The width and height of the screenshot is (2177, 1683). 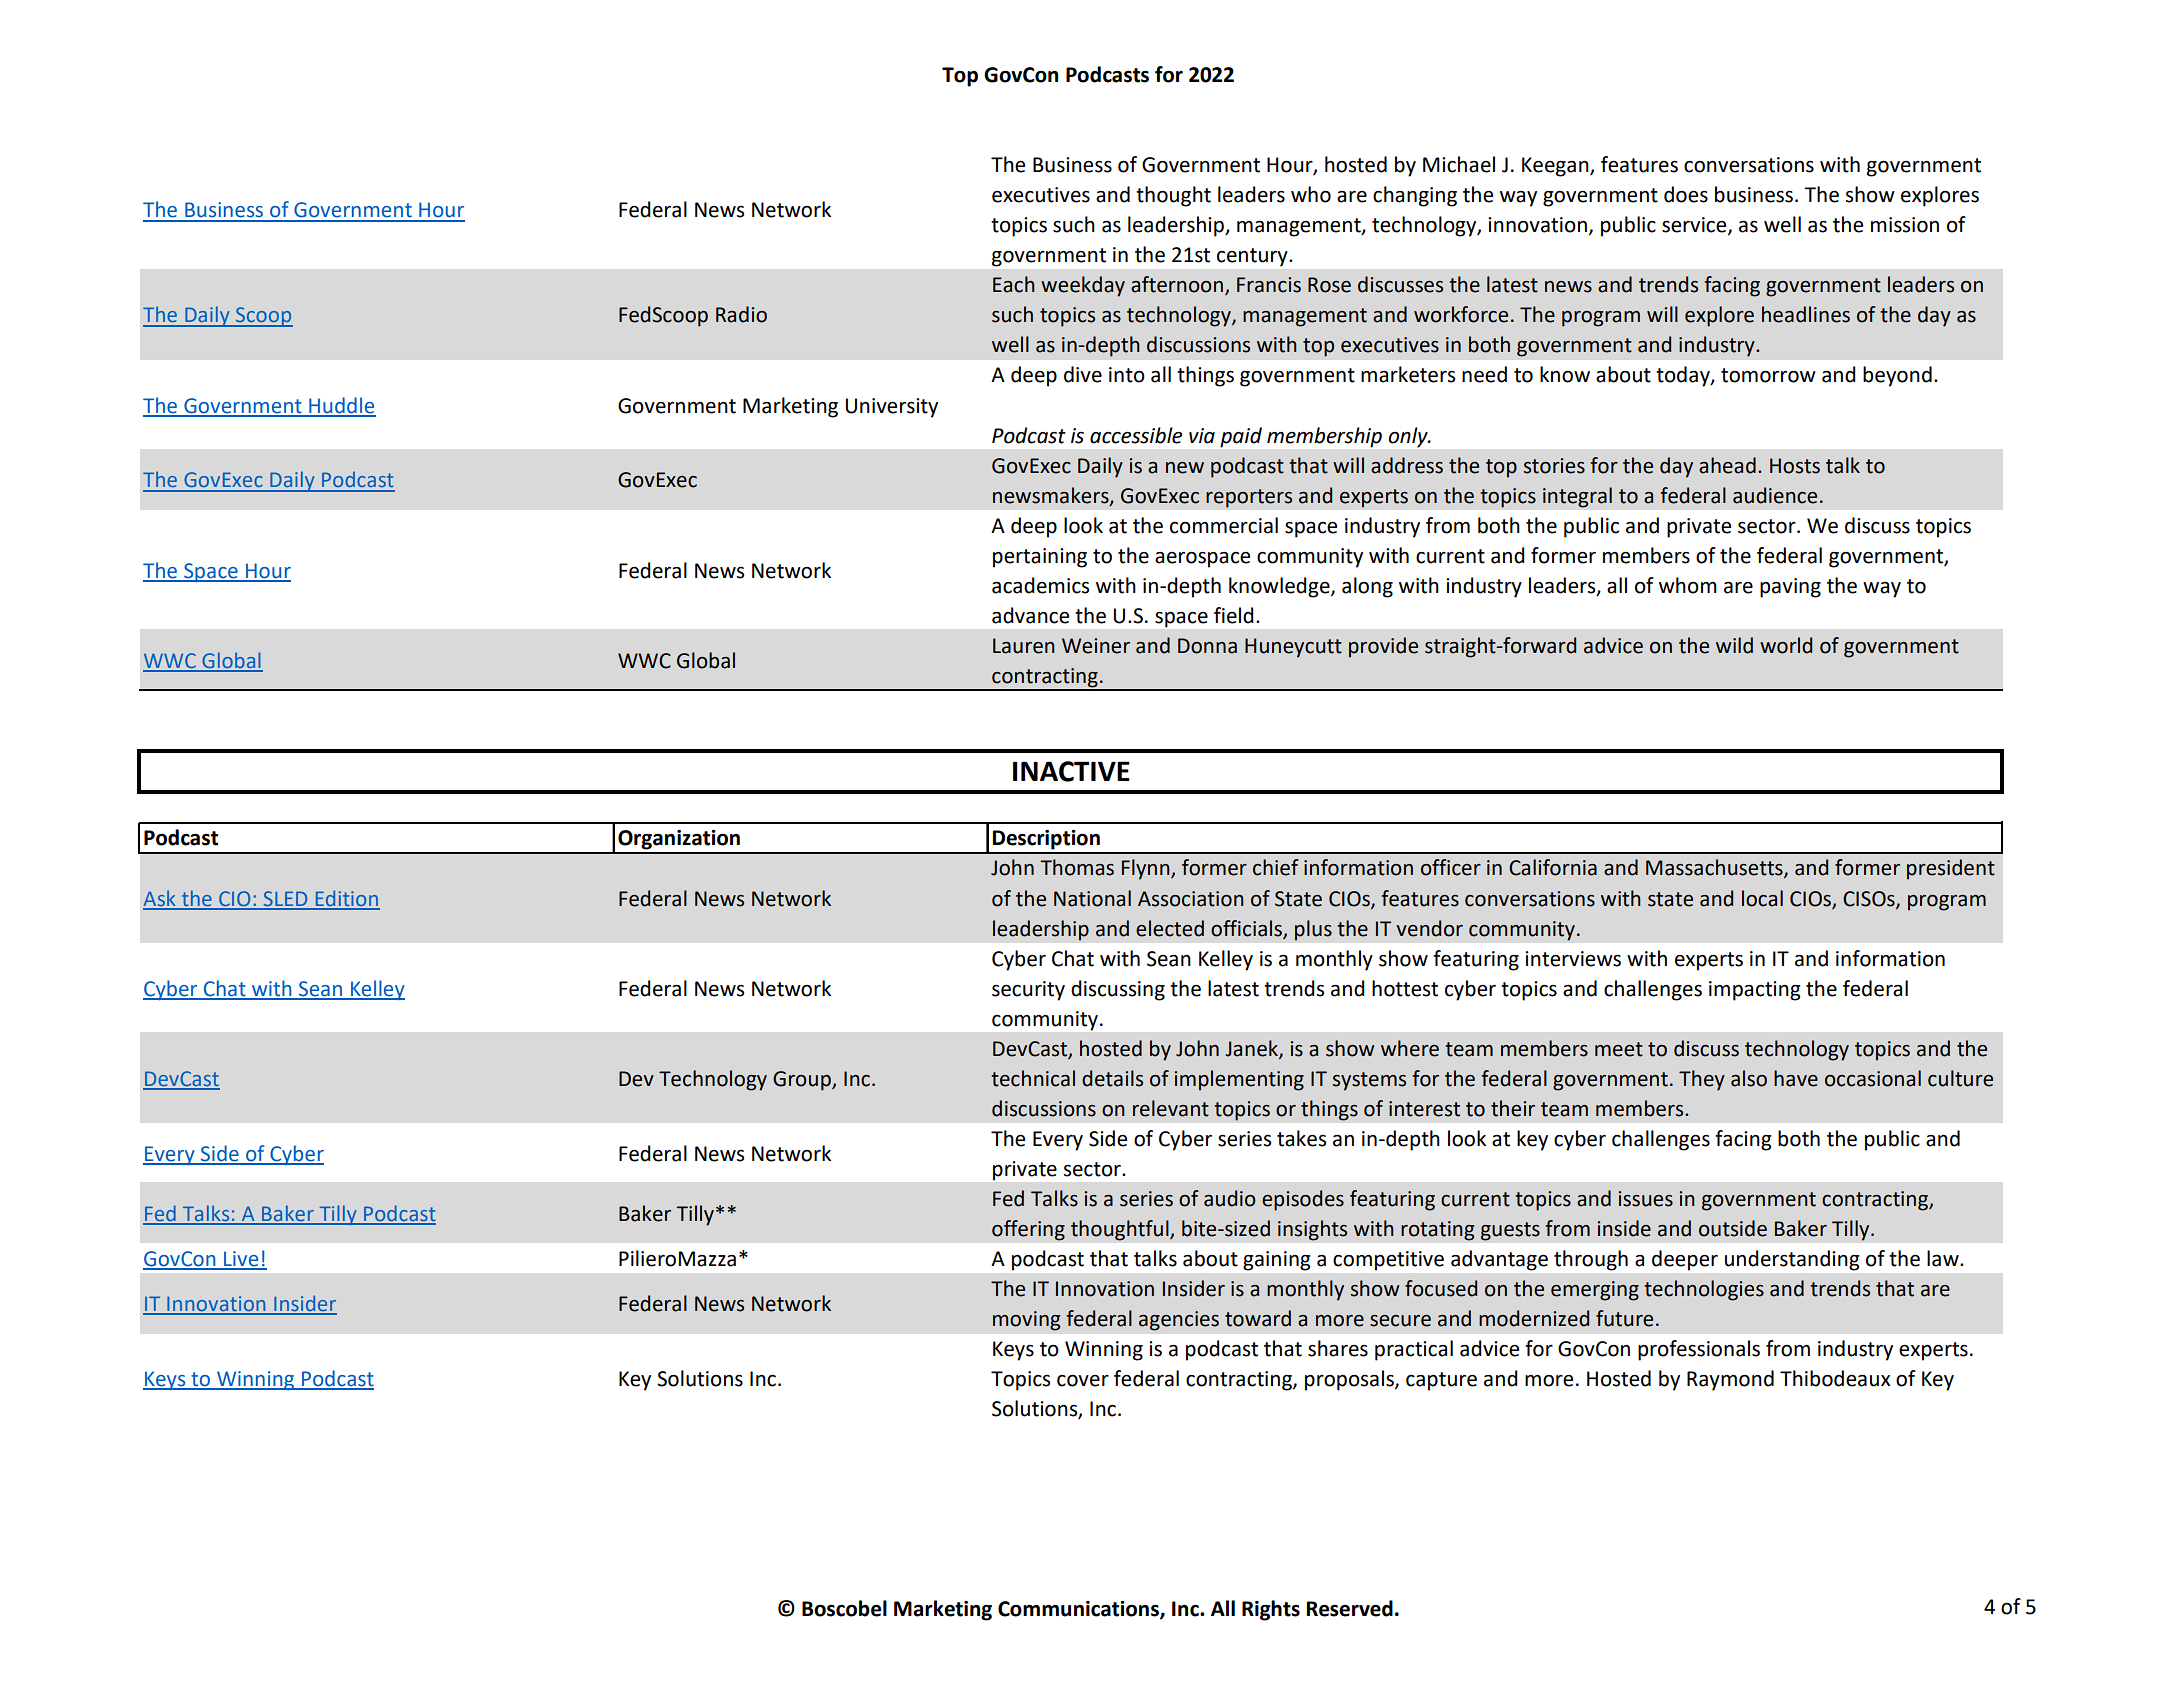 I want to click on Rights, so click(x=1271, y=1610).
